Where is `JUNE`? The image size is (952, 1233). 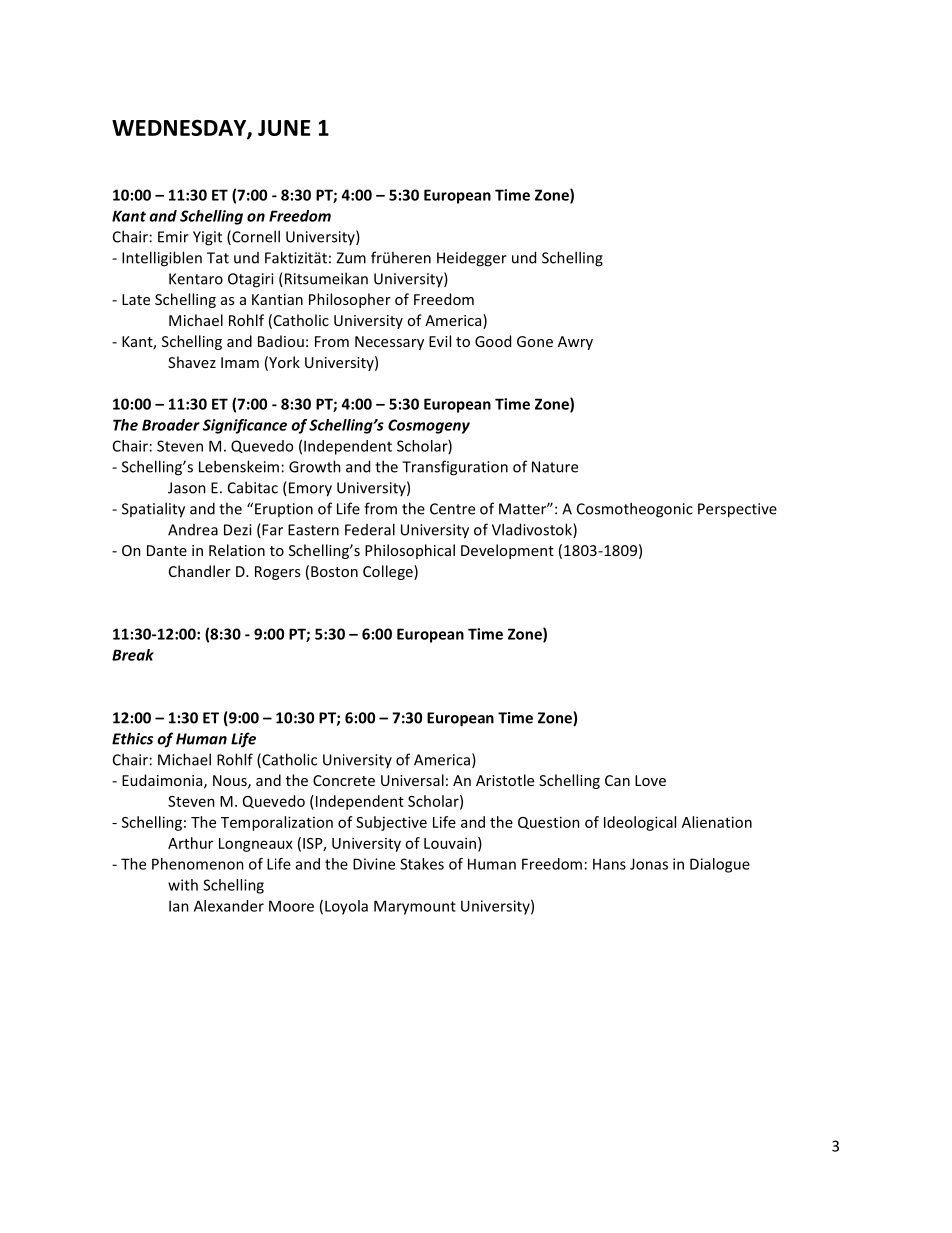
JUNE is located at coordinates (284, 128).
